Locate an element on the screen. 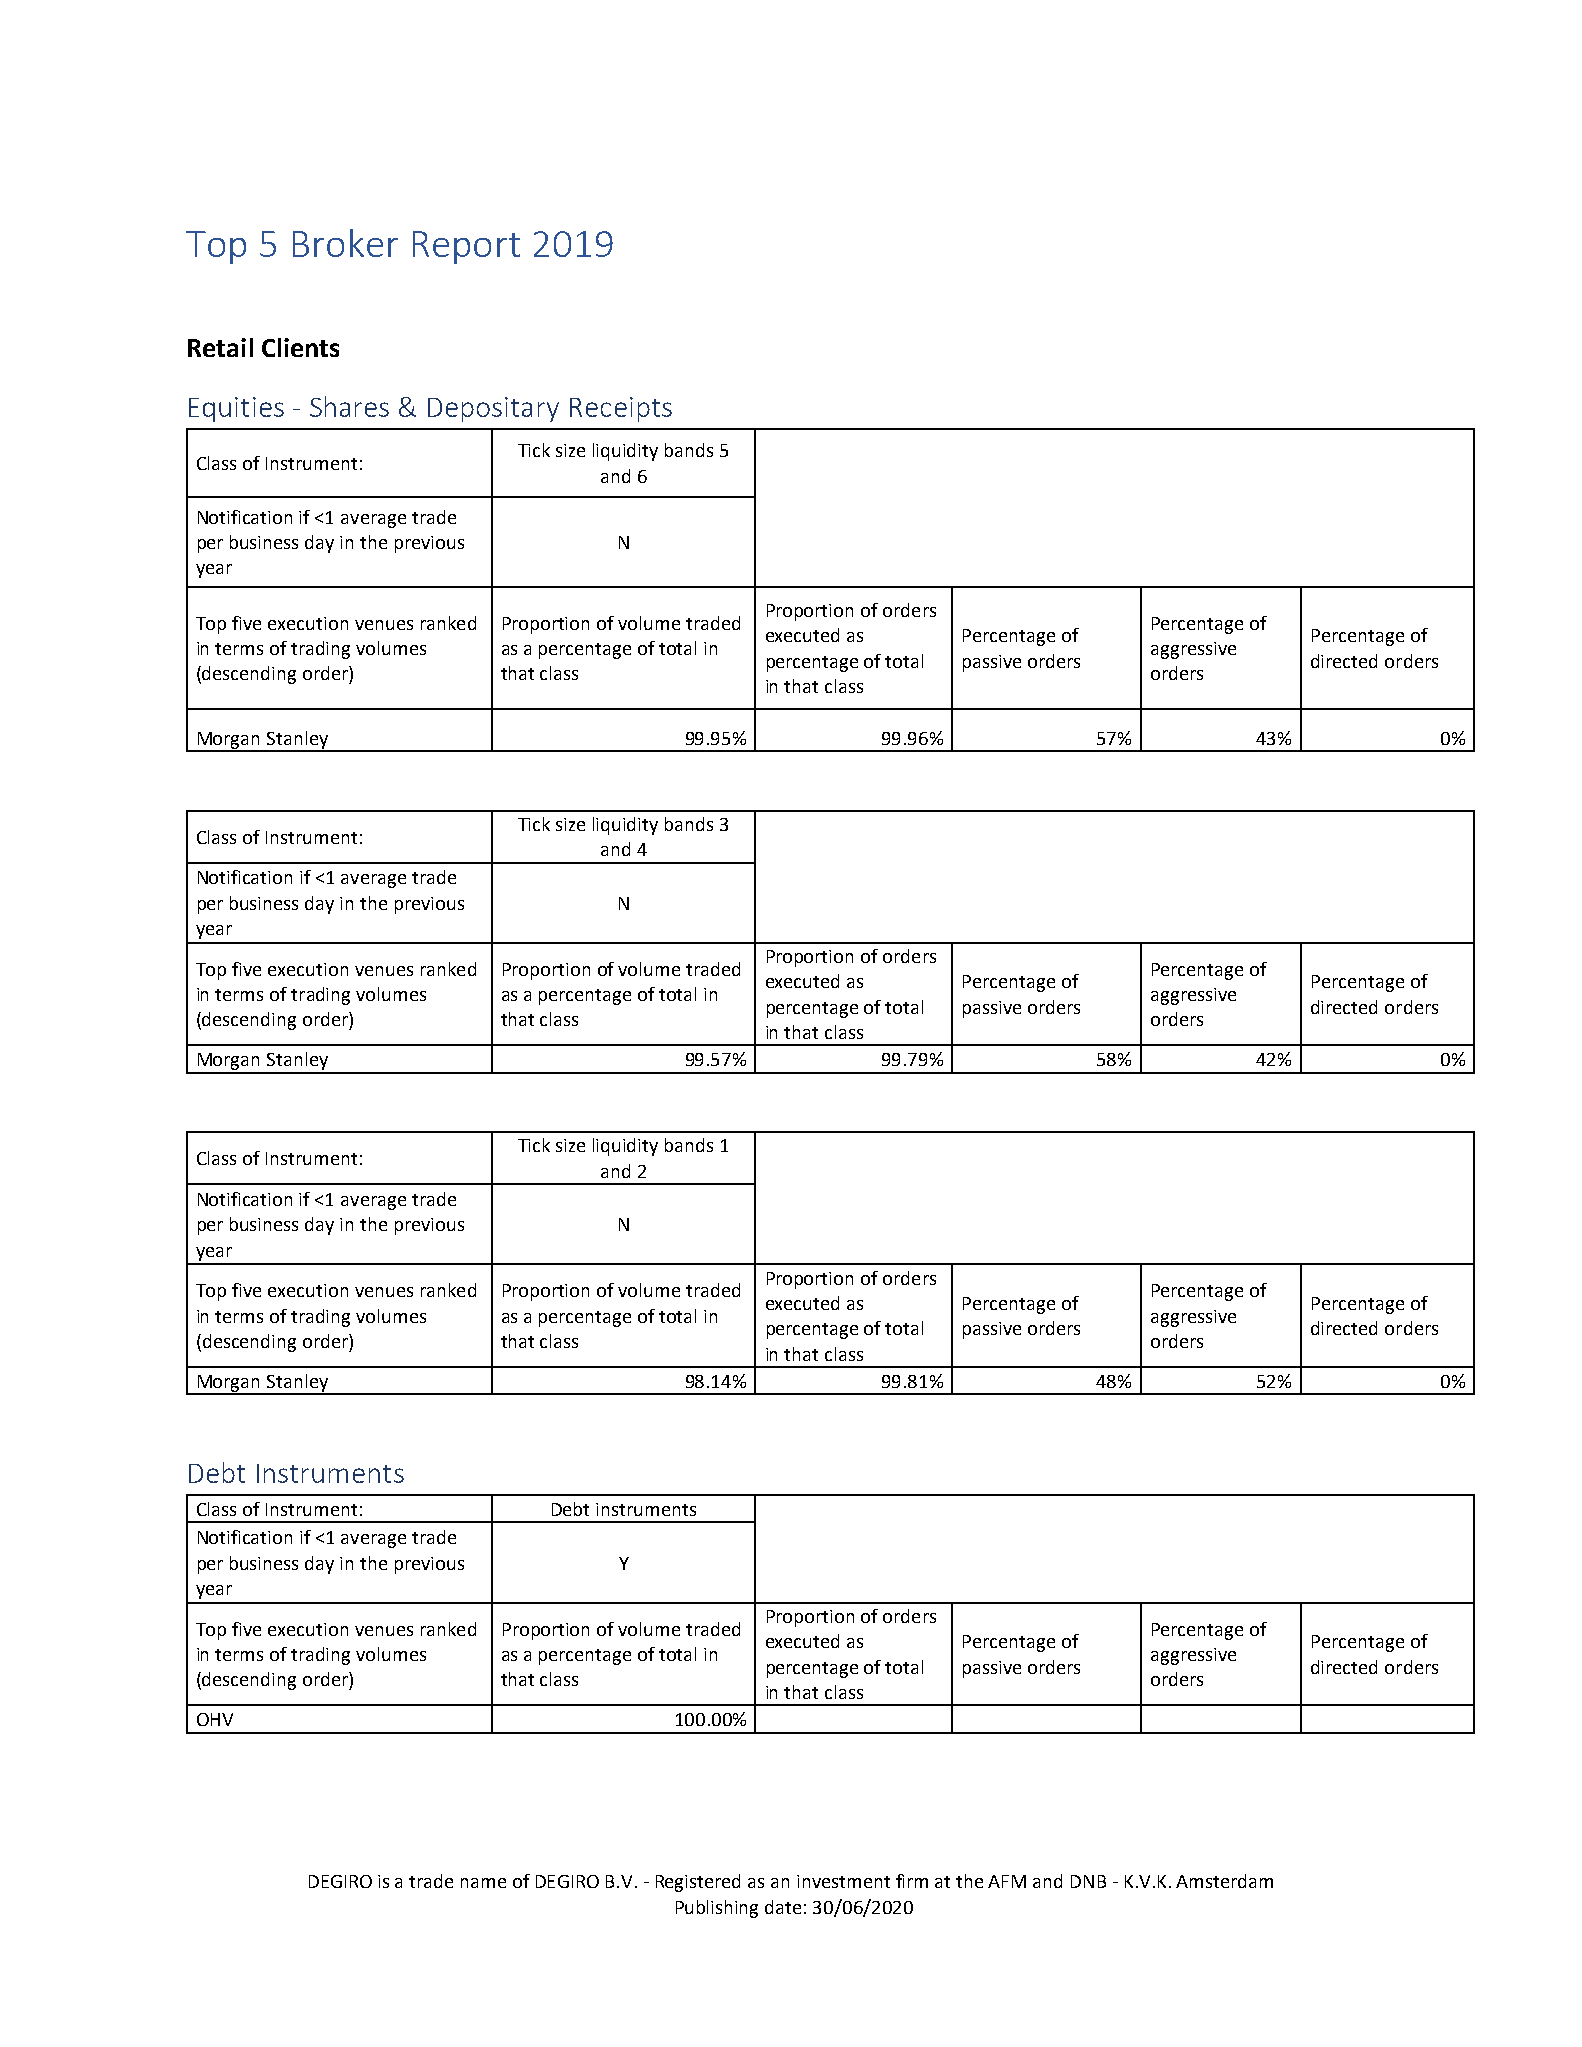 This screenshot has height=2047, width=1582. DNB is located at coordinates (1088, 1881).
